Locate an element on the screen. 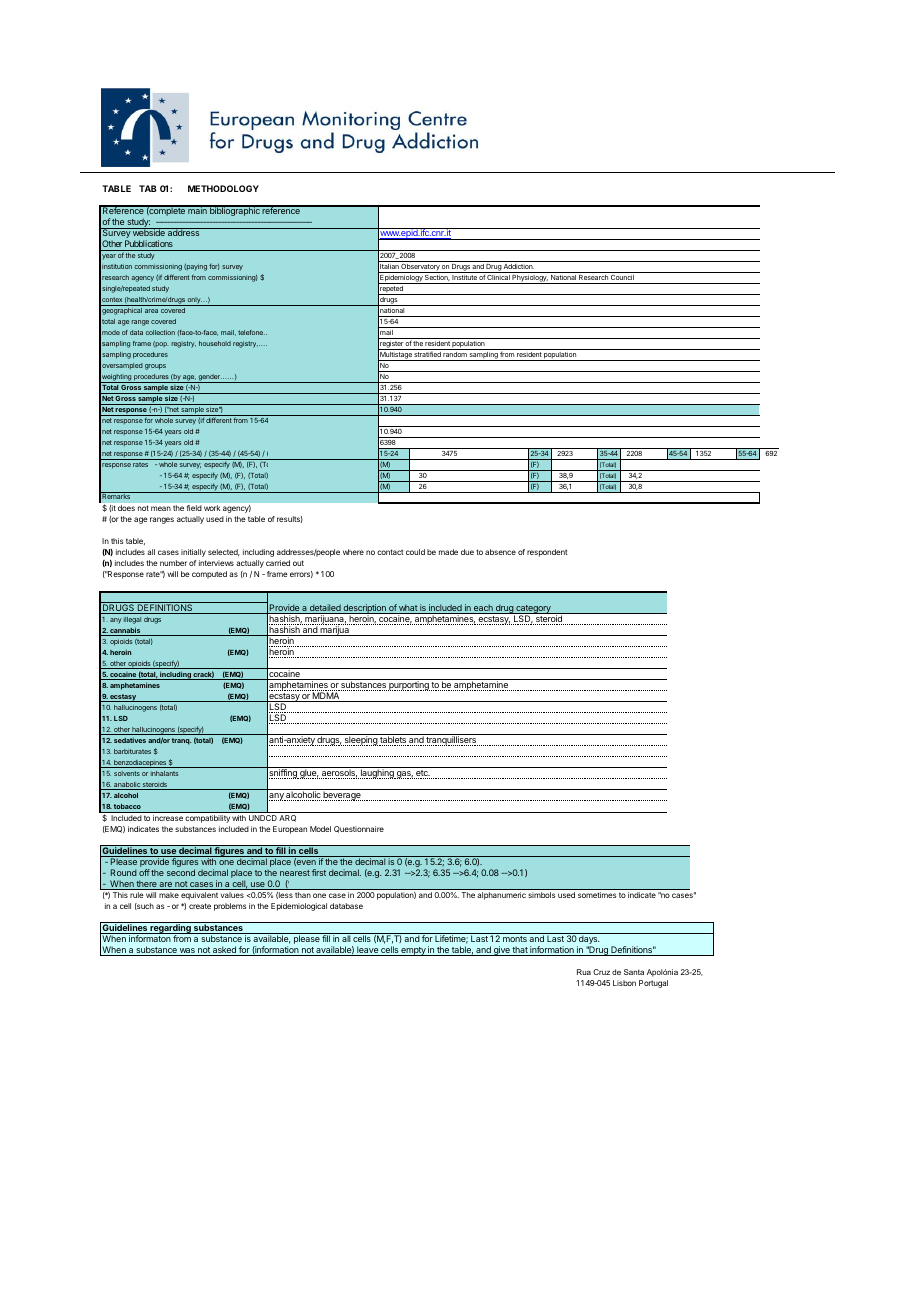 This screenshot has height=1308, width=924. was is located at coordinates (187, 952).
